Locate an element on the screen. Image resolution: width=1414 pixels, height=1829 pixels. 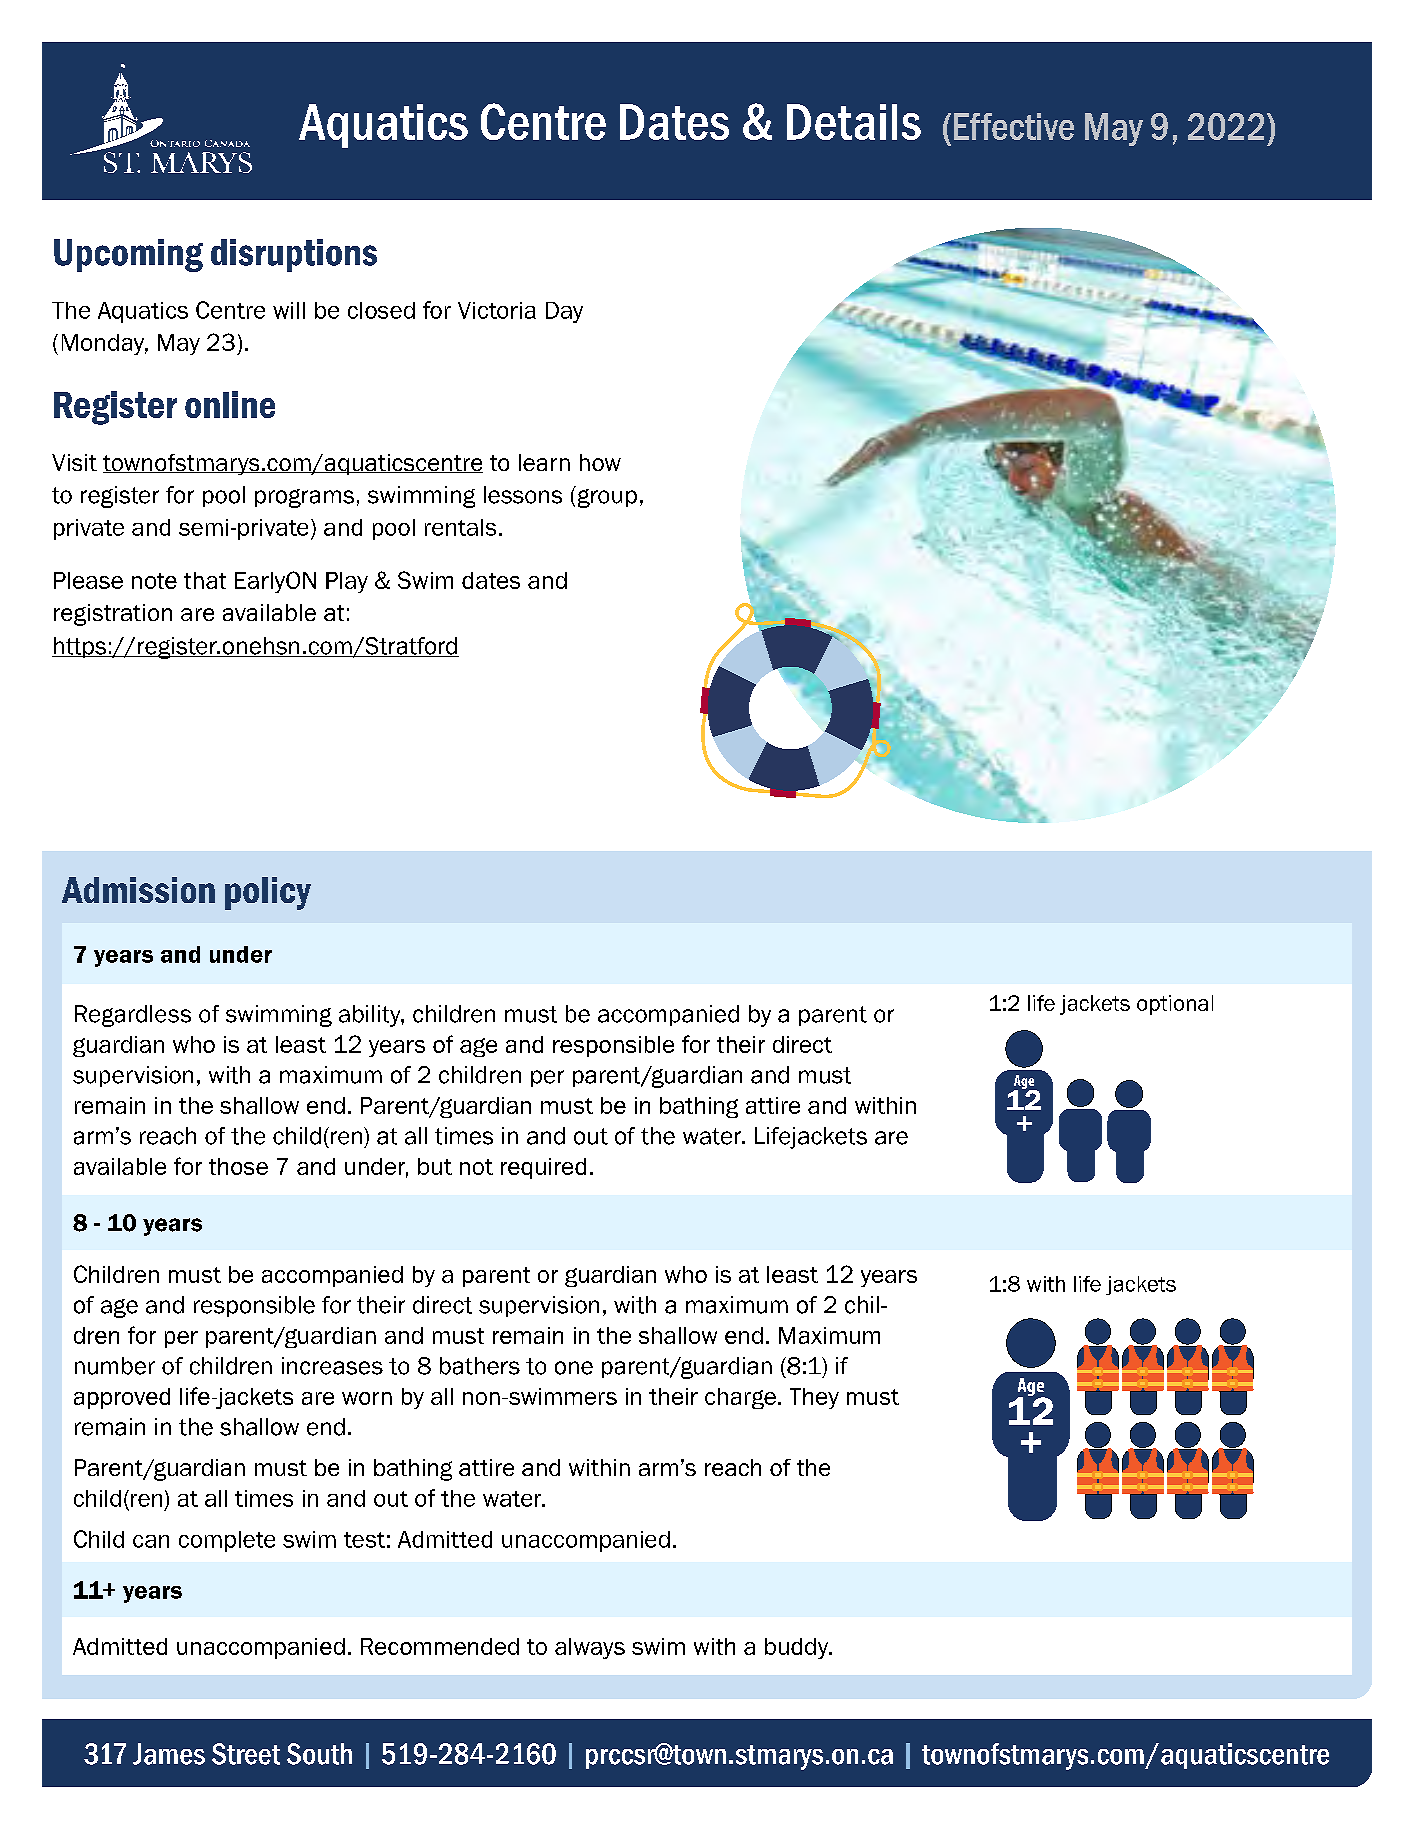
Effective is located at coordinates (1014, 126).
